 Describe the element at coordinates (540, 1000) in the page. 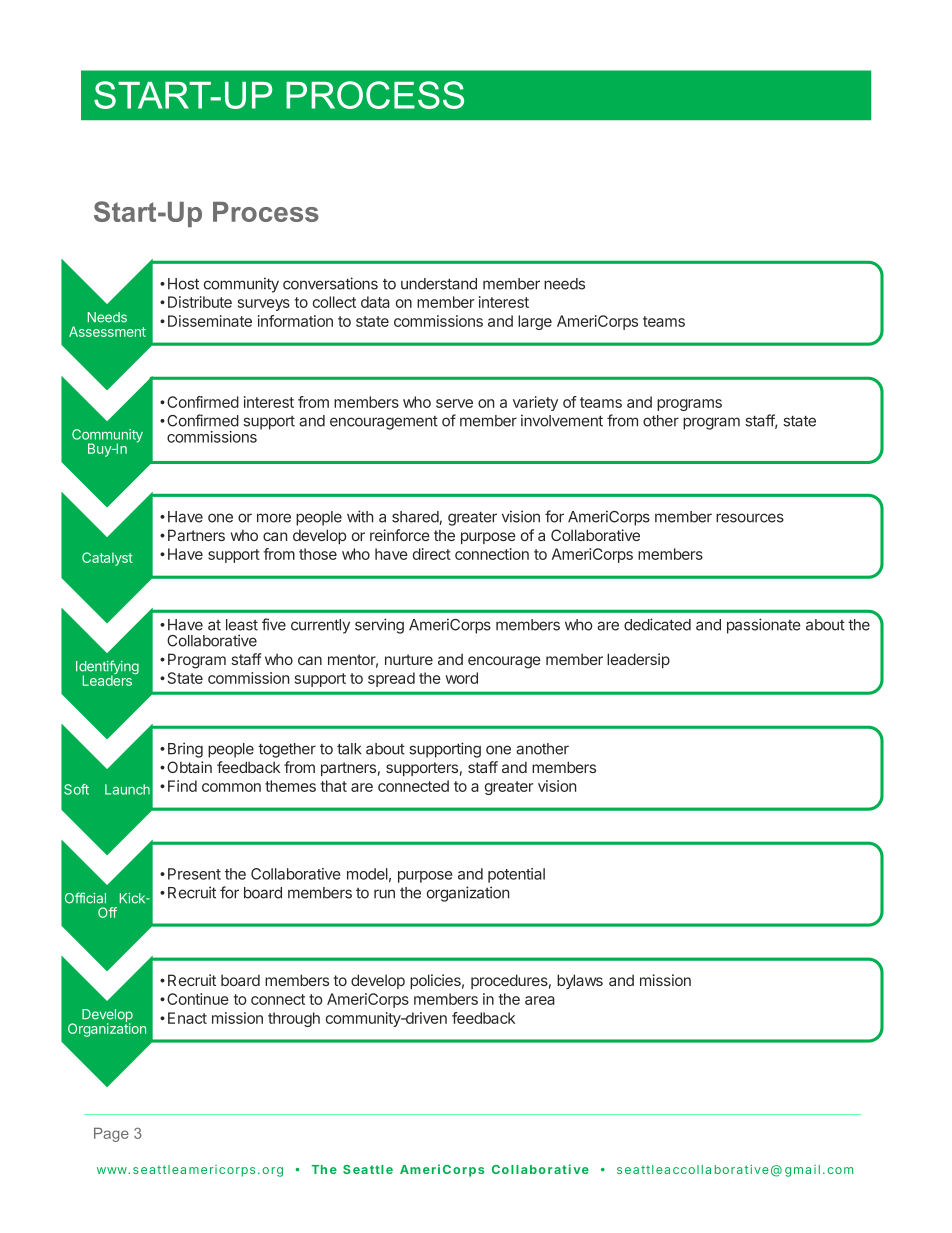

I see `area` at that location.
